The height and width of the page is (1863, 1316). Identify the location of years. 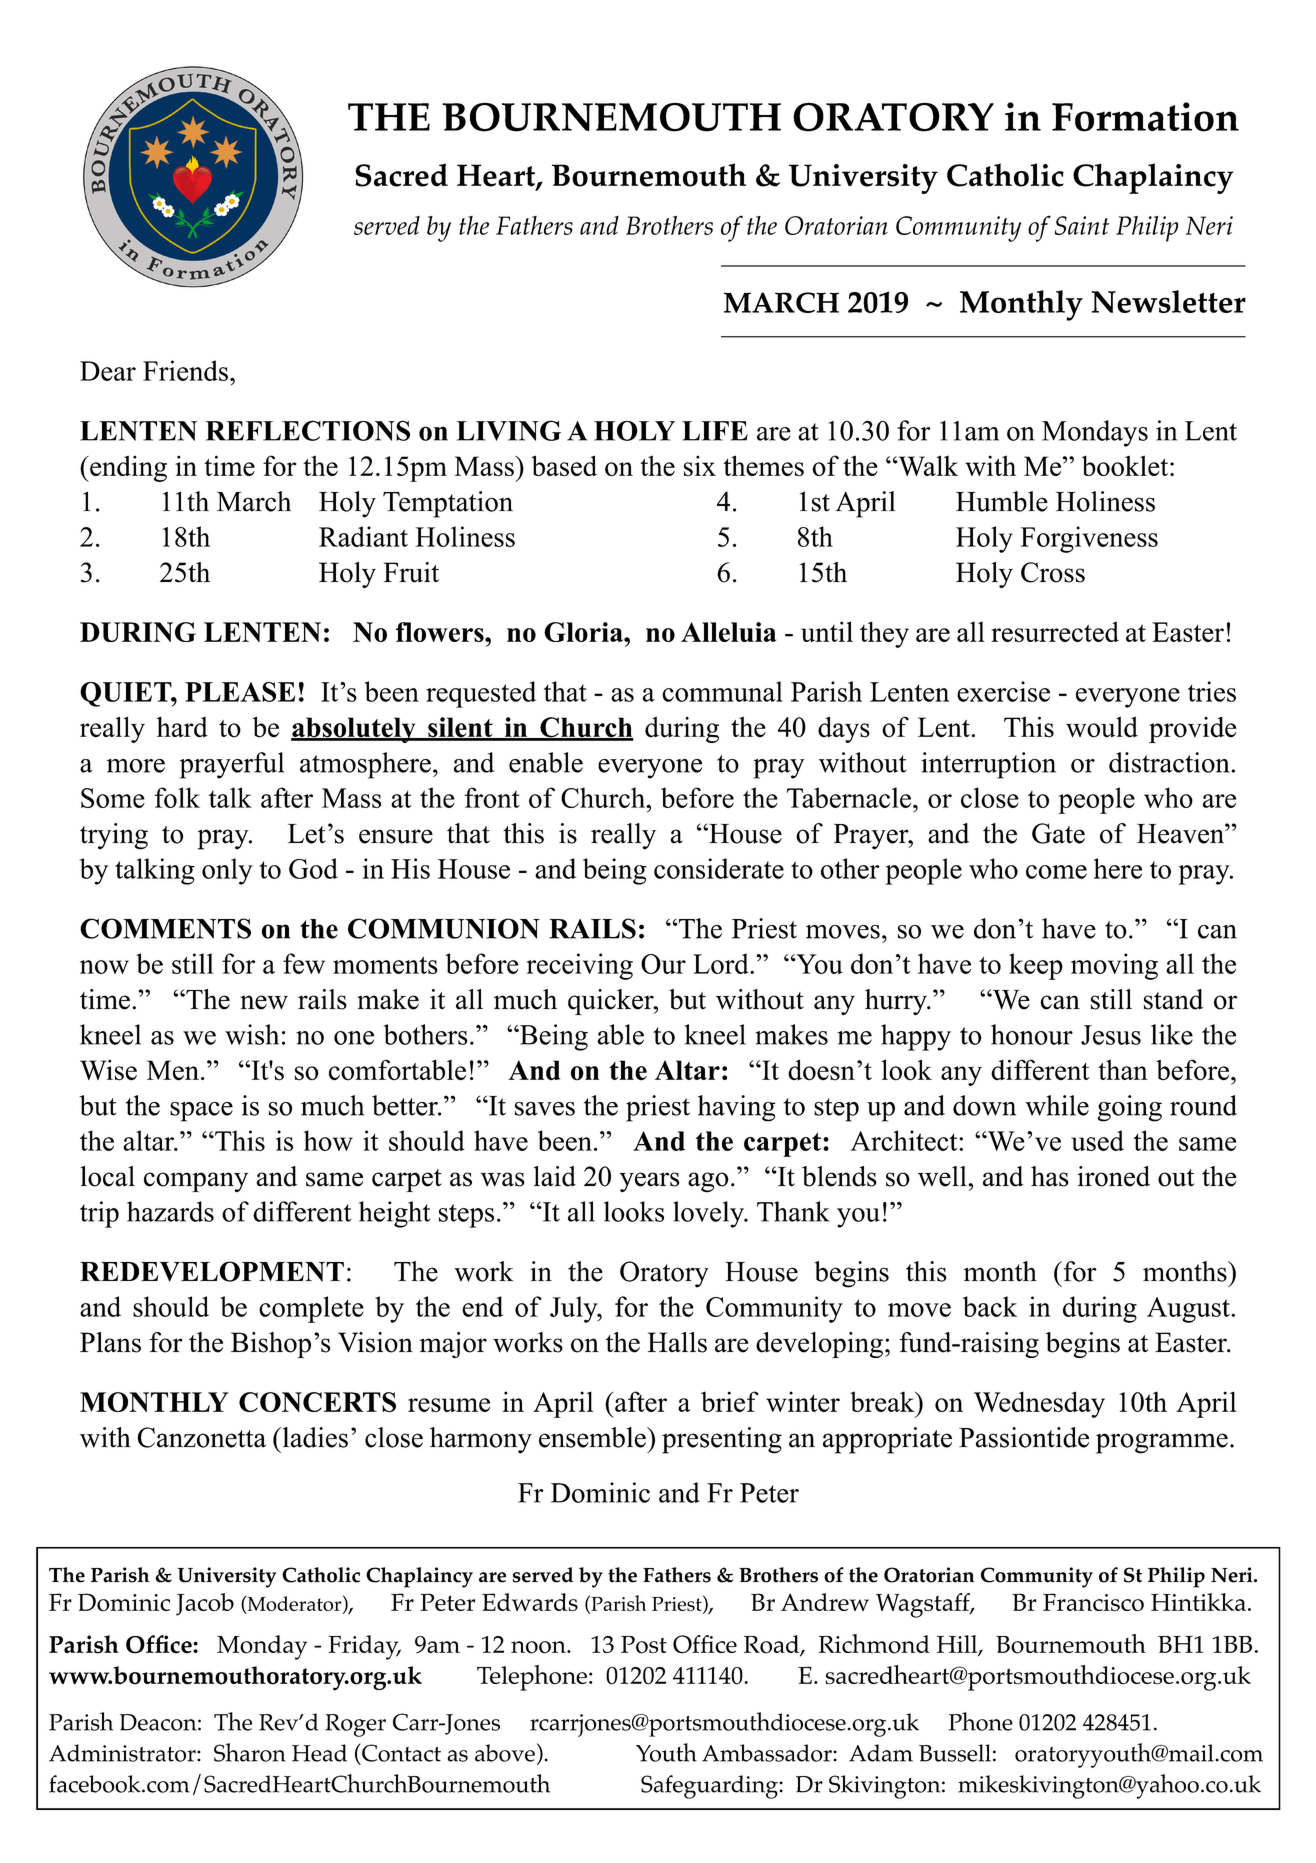
(650, 1182).
